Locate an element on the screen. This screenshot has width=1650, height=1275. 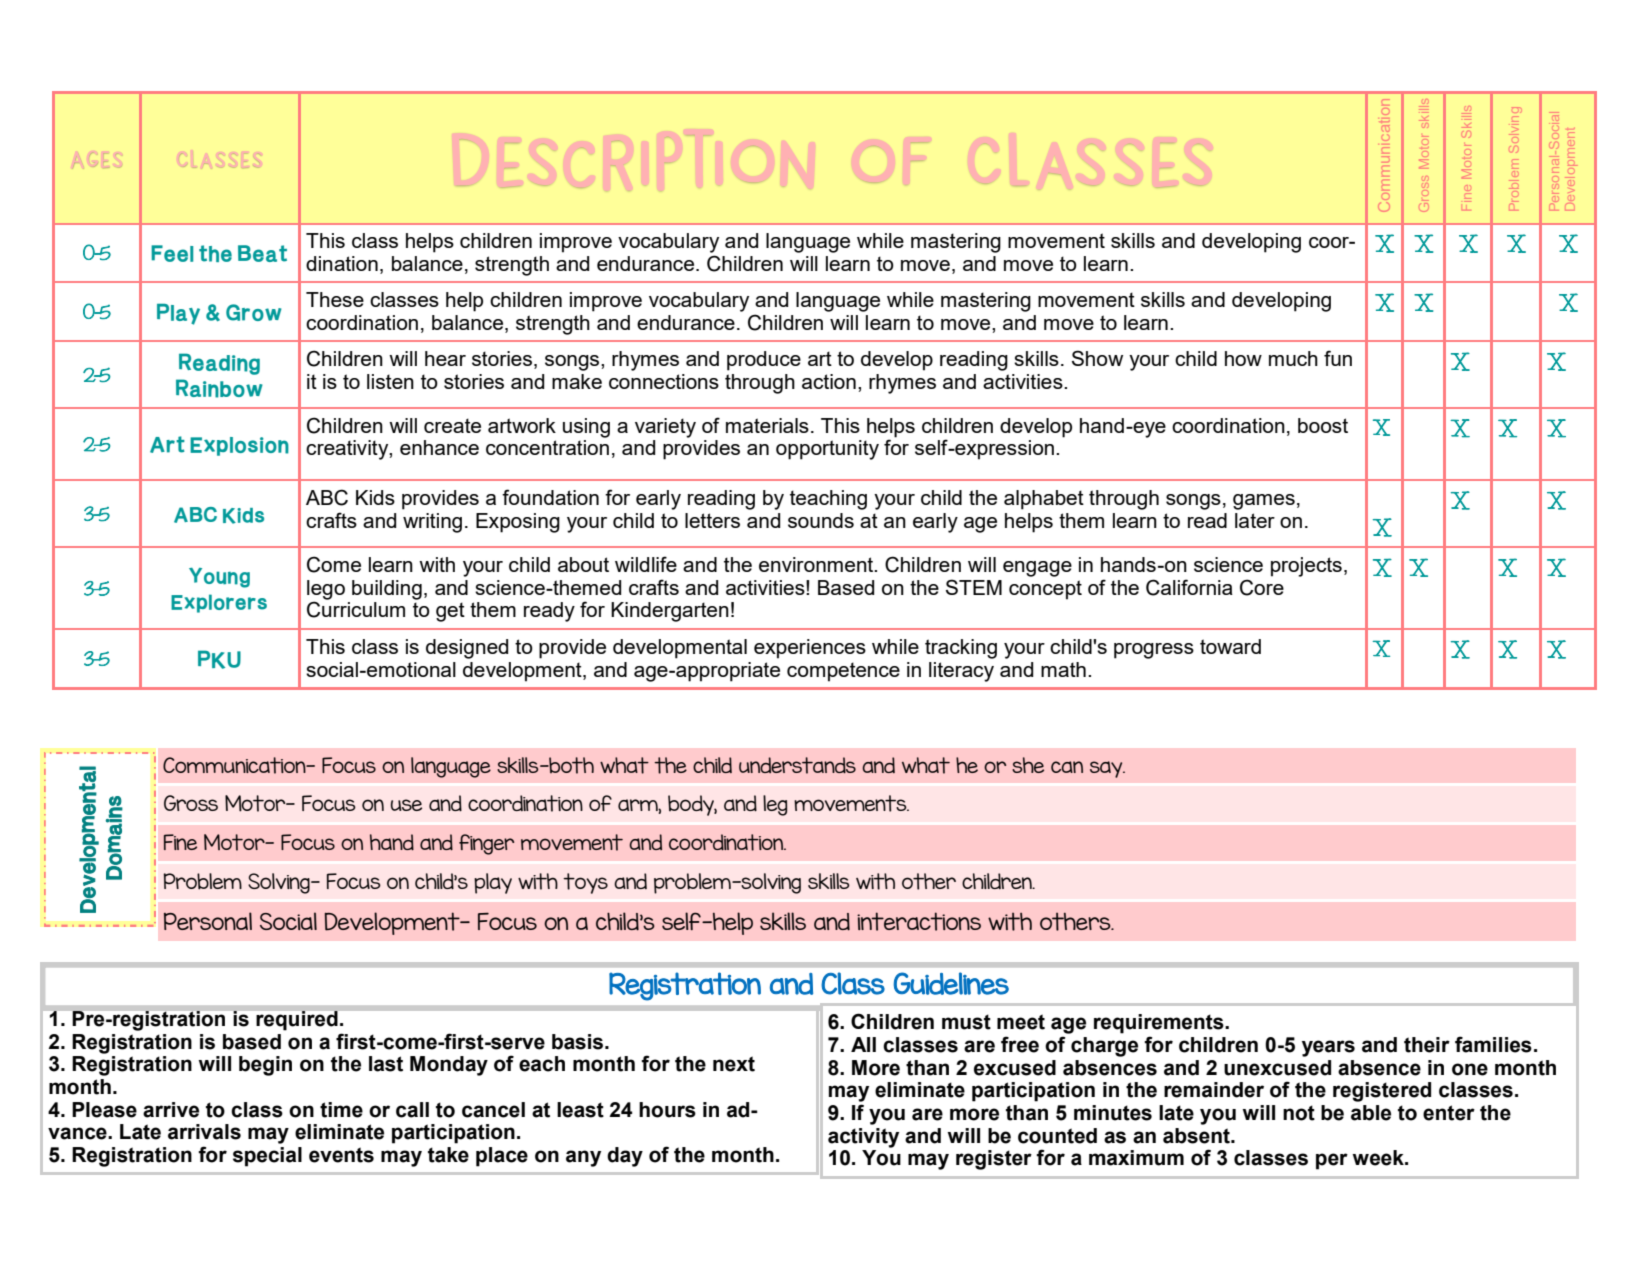
fun is located at coordinates (1338, 358).
